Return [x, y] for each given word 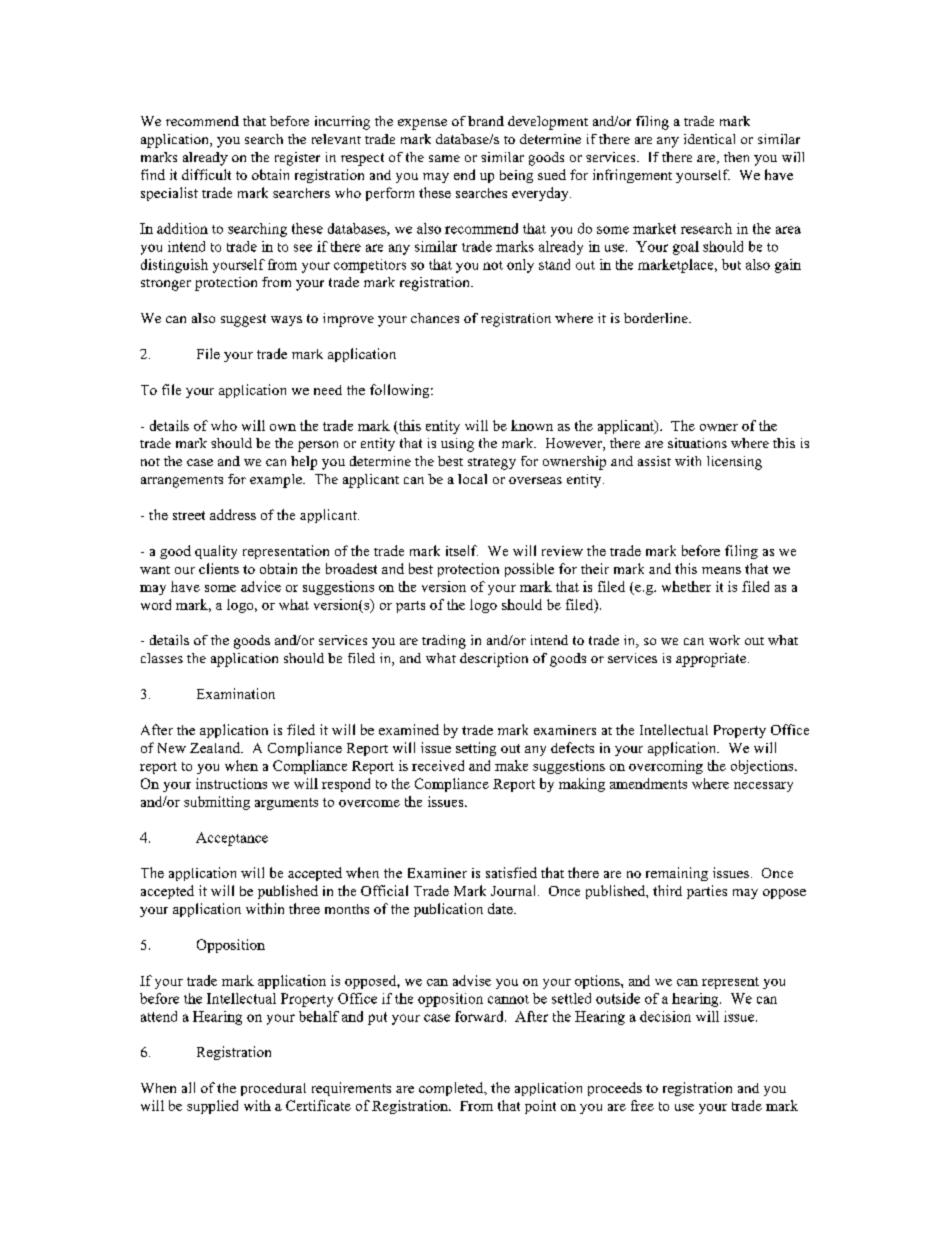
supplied [212, 1107]
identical [709, 139]
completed [452, 1089]
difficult [206, 174]
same [444, 158]
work [724, 640]
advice [261, 586]
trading [444, 642]
